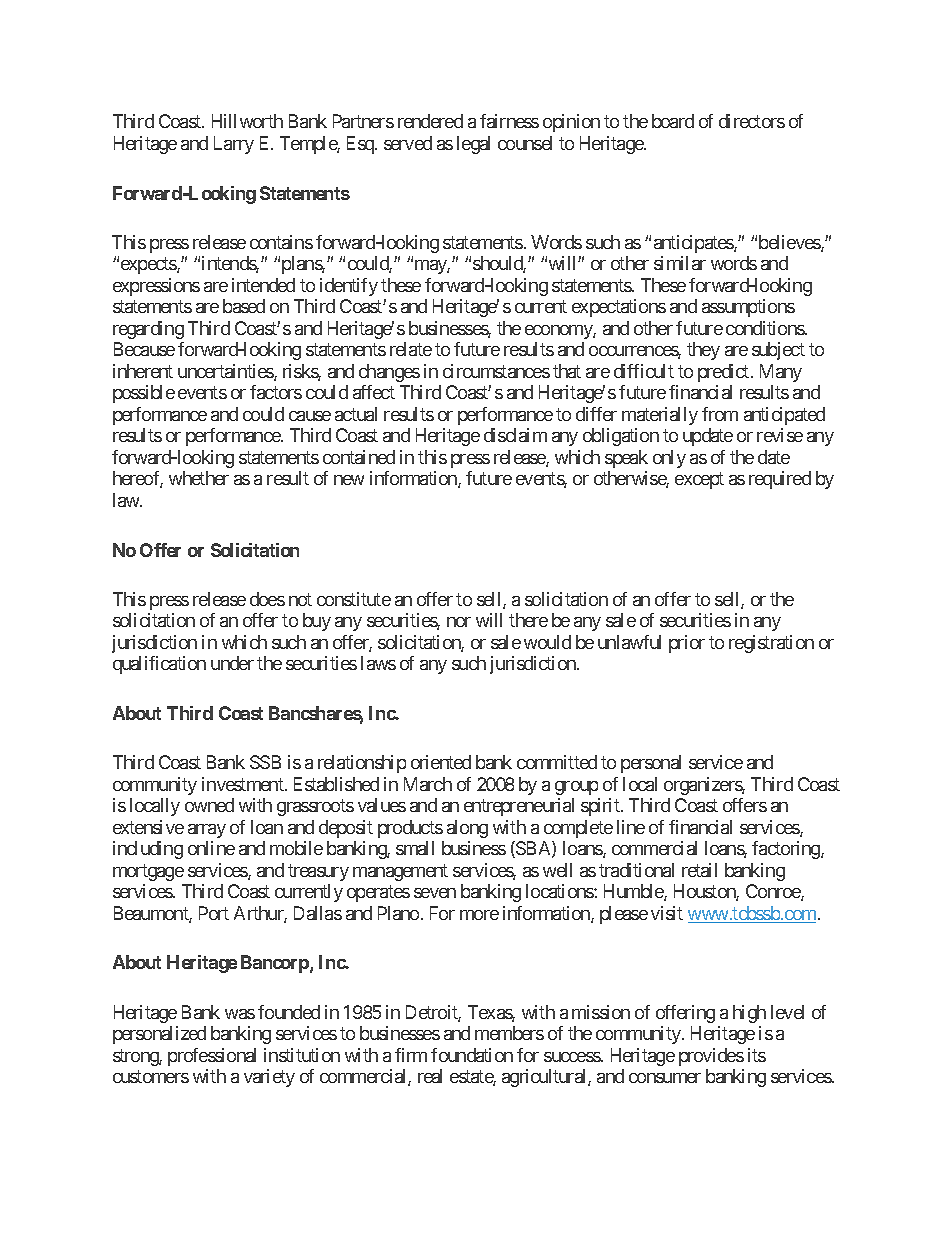  Describe the element at coordinates (212, 1057) in the screenshot. I see `professional` at that location.
